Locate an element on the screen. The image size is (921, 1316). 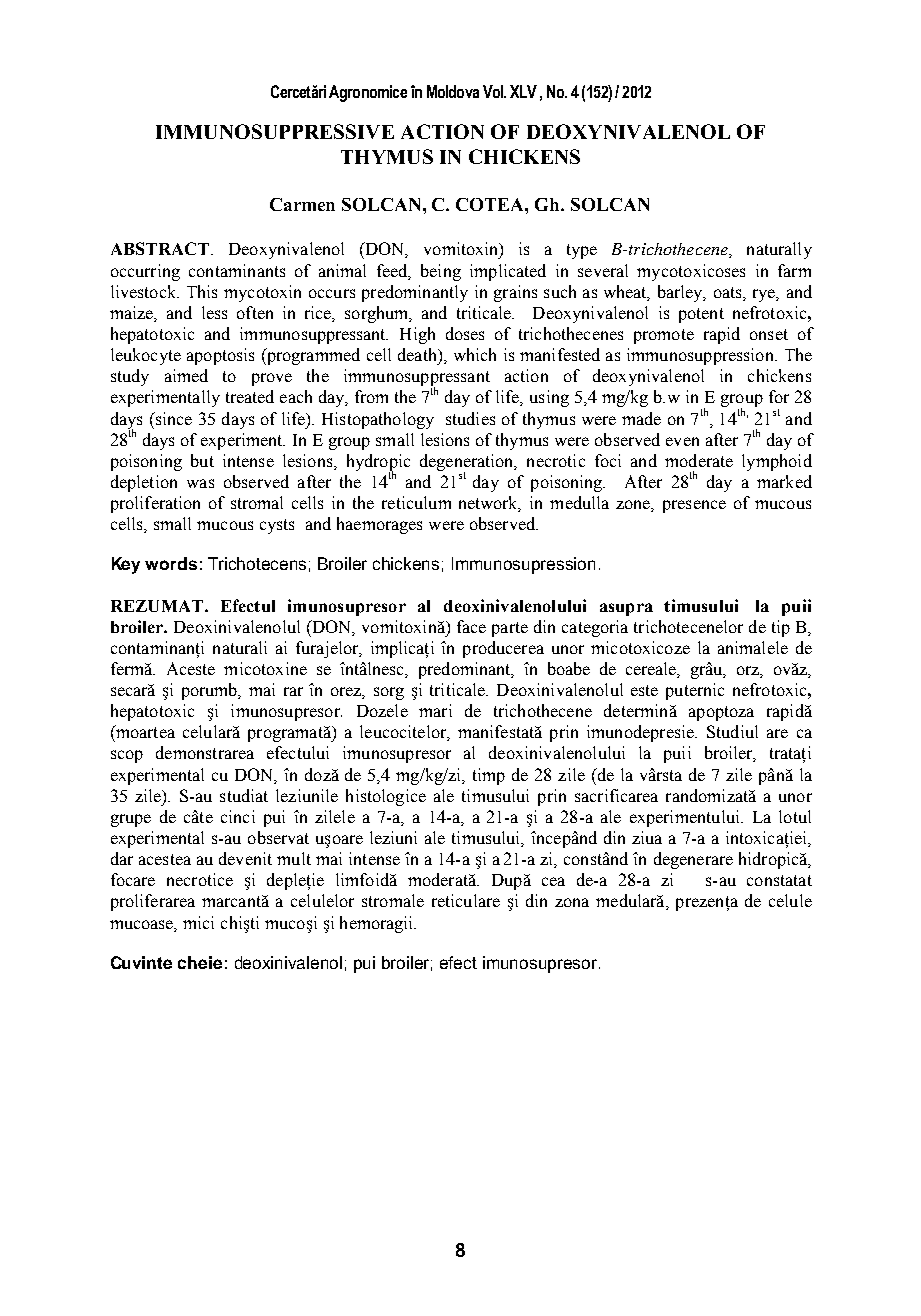
doses is located at coordinates (465, 333).
